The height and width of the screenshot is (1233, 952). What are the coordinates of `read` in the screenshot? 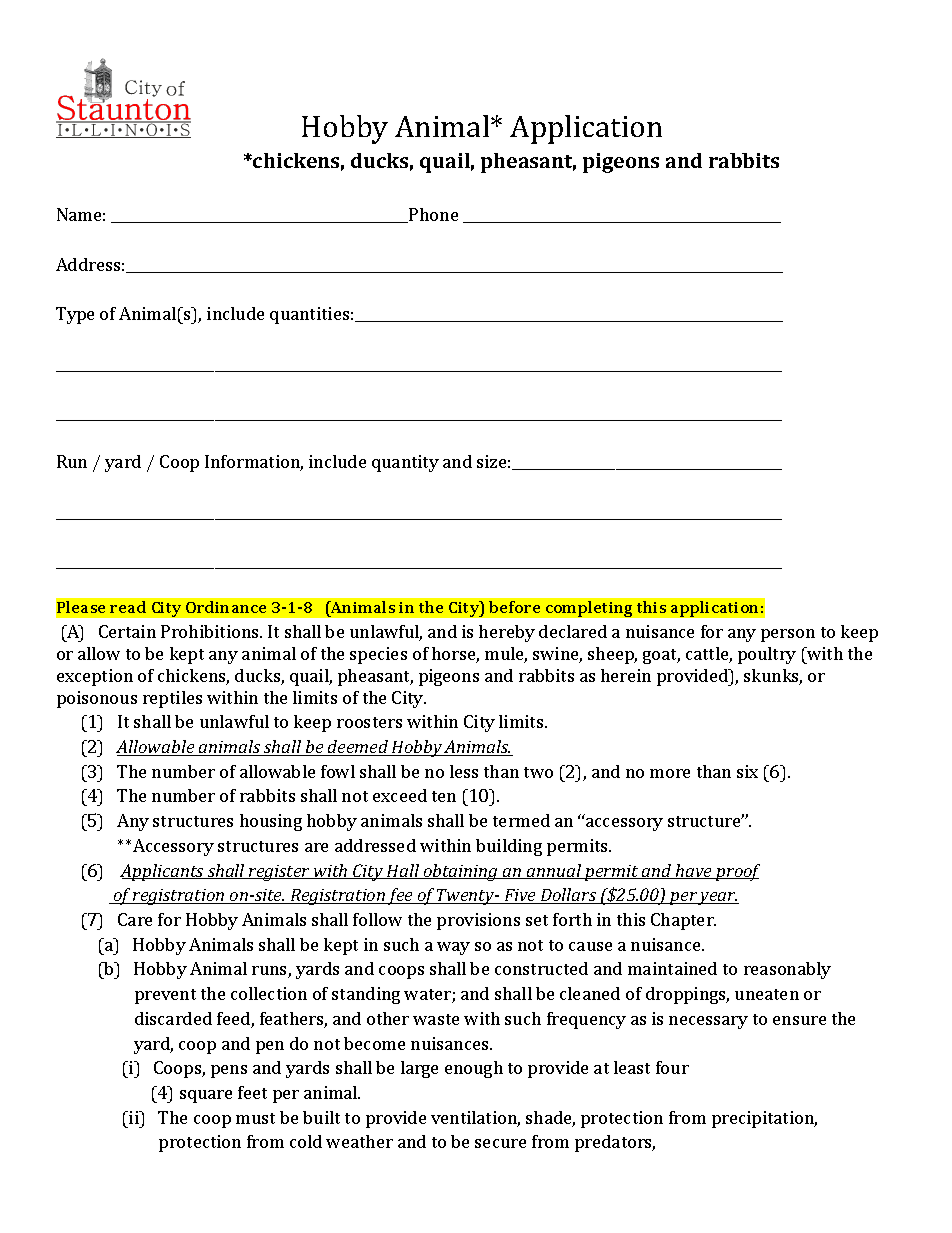 It's located at (128, 607).
